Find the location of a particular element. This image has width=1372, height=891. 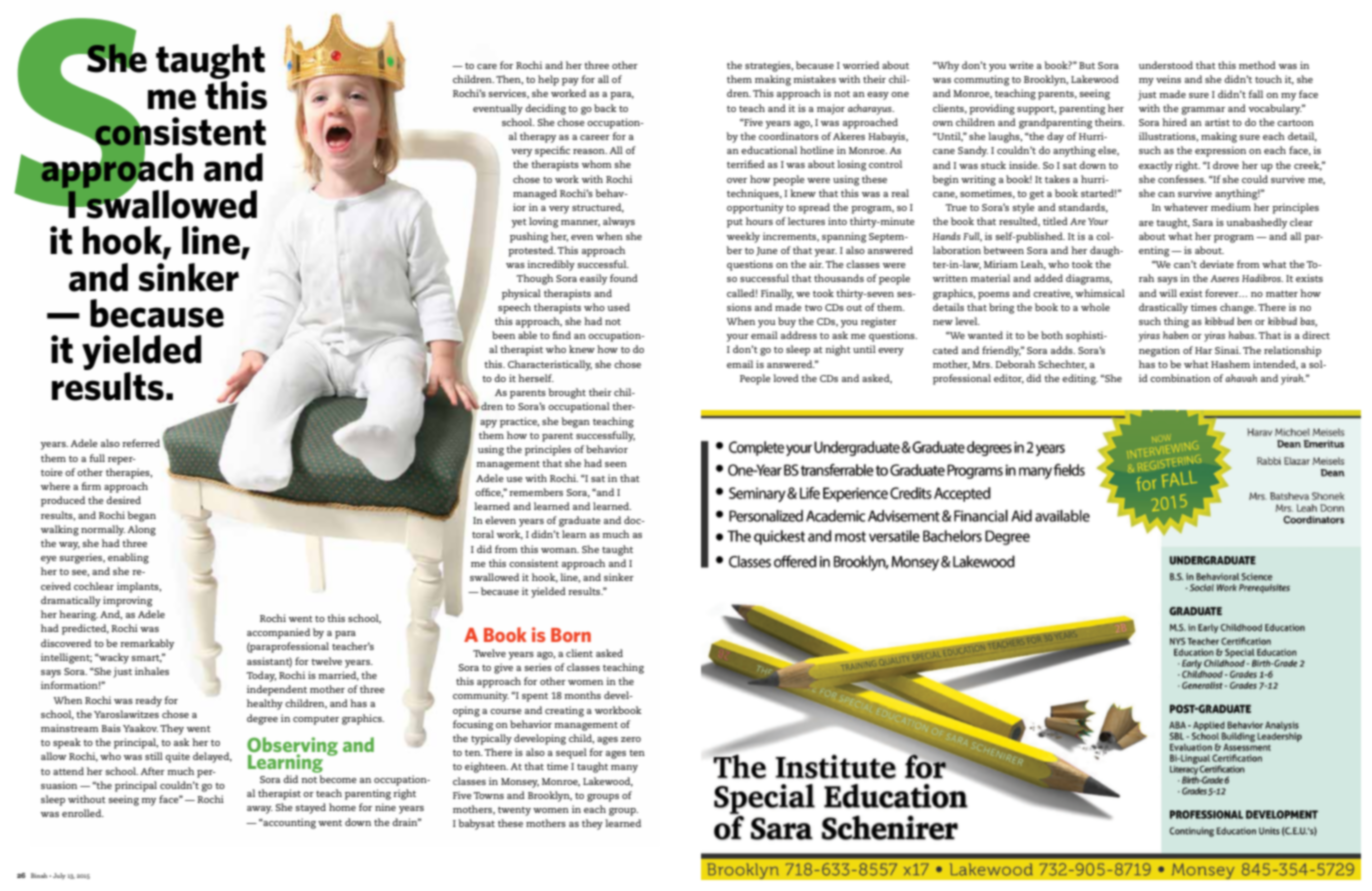

accounting is located at coordinates (288, 823).
